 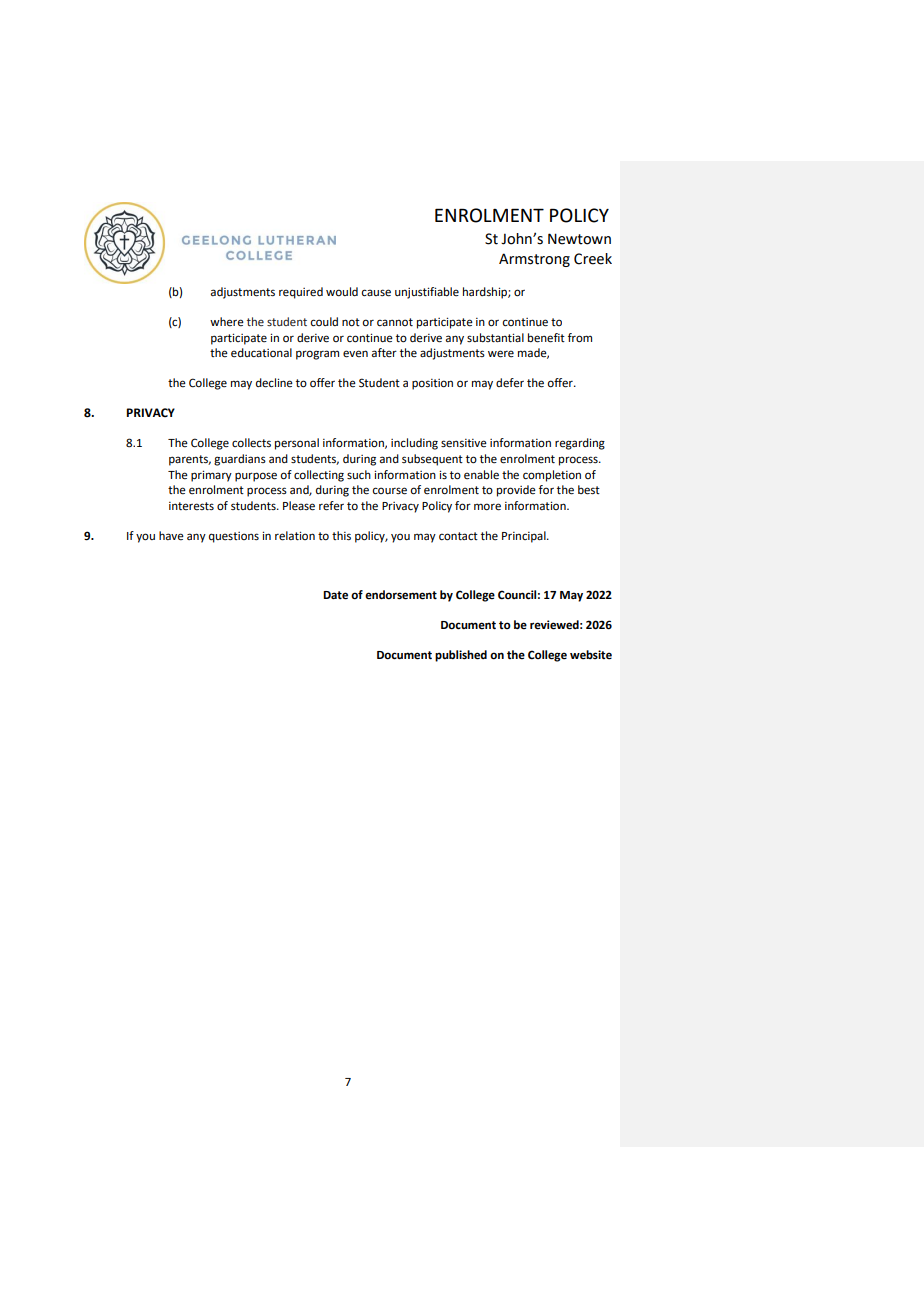 What do you see at coordinates (414, 444) in the page?
I see `including` at bounding box center [414, 444].
